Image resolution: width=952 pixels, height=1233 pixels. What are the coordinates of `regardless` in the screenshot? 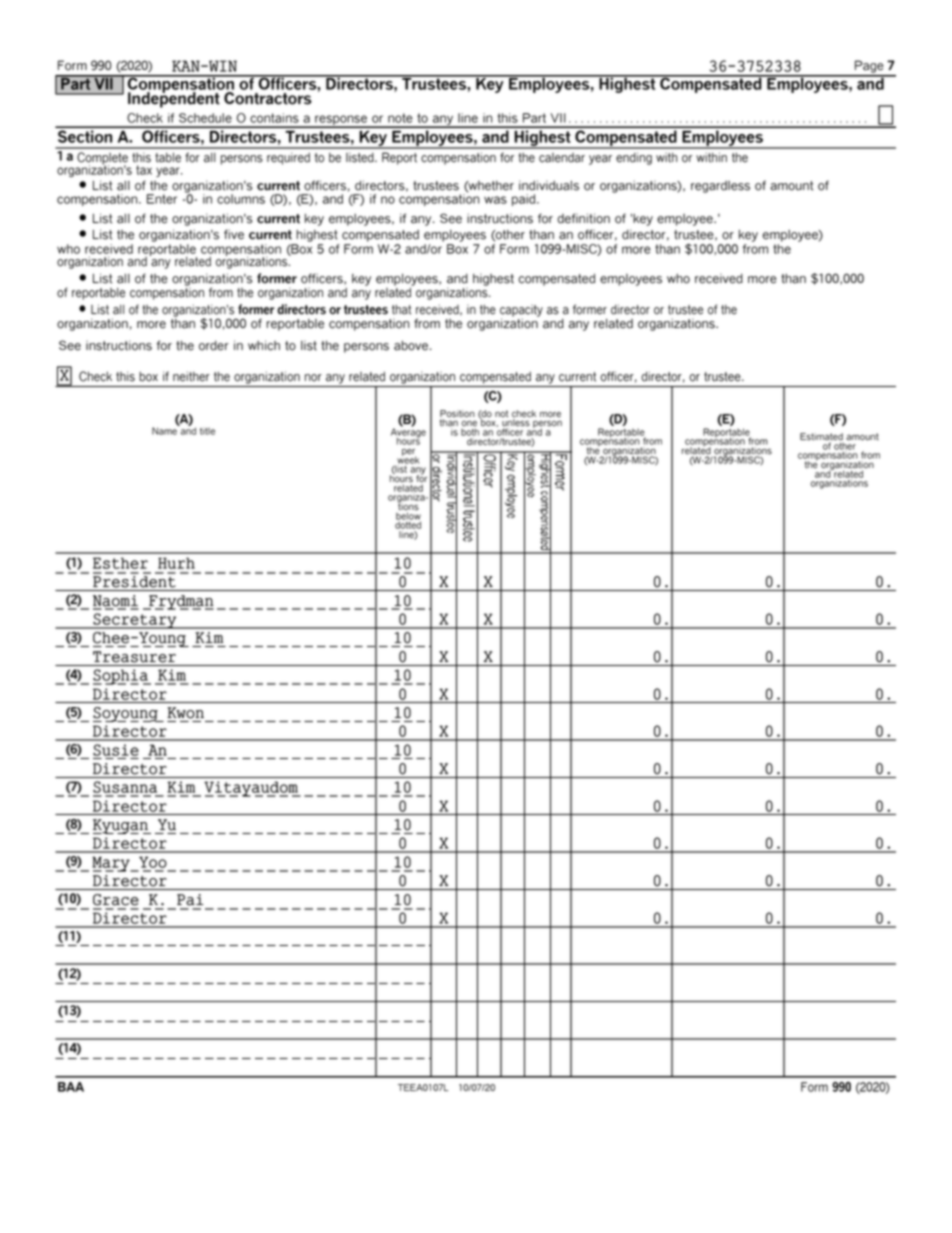 It's located at (720, 187).
